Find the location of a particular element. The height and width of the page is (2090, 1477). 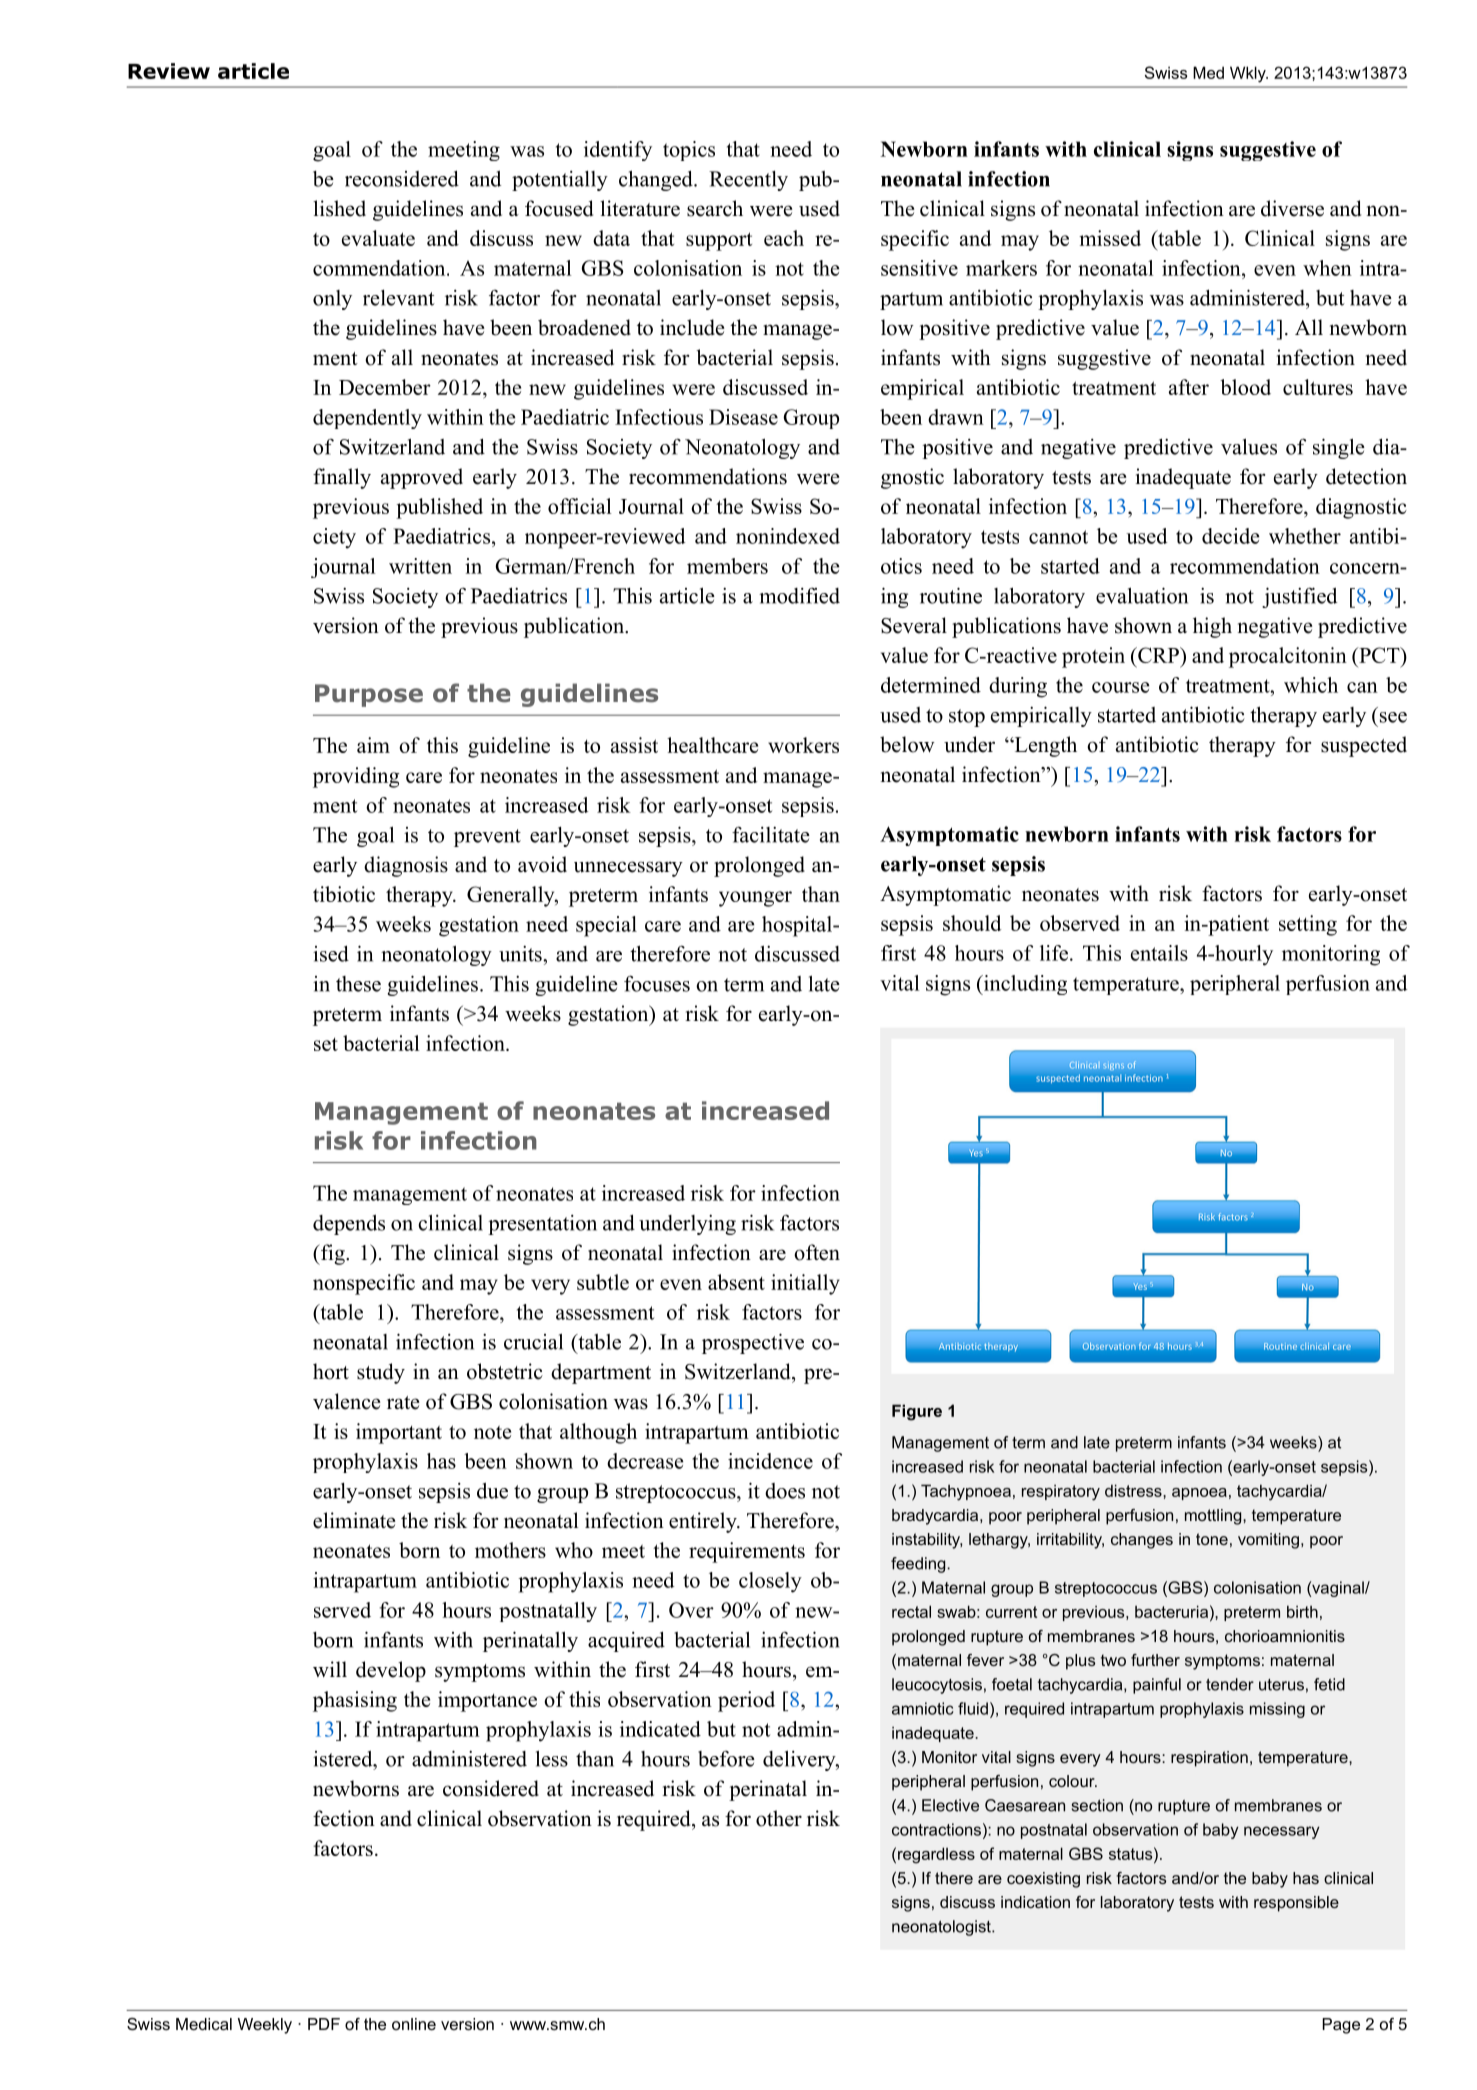

entails is located at coordinates (1159, 953).
